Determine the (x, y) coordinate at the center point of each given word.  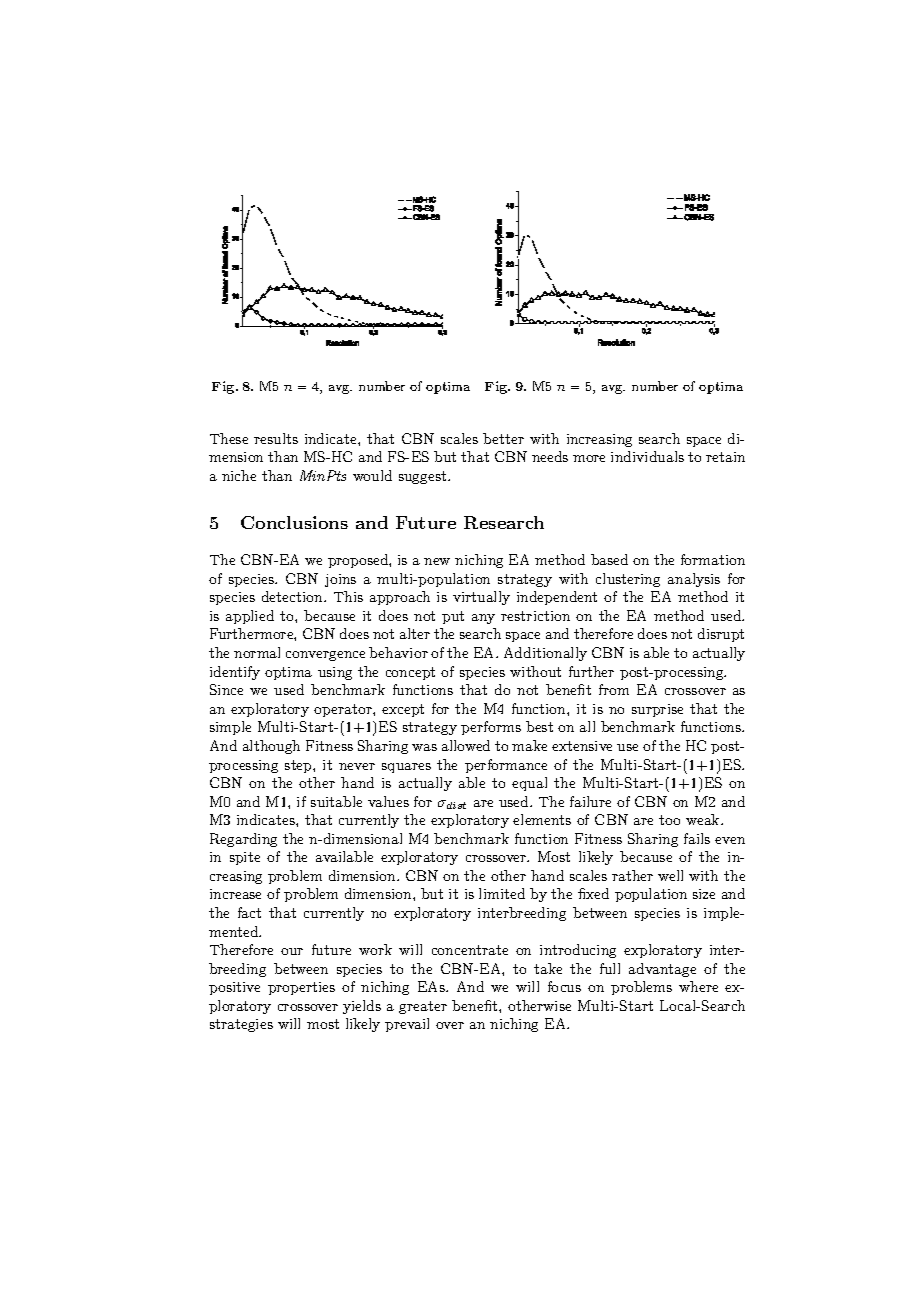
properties (301, 988)
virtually (481, 598)
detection (293, 596)
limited (502, 893)
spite (245, 858)
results (276, 438)
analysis (694, 580)
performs (491, 728)
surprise (657, 710)
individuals (647, 456)
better (503, 438)
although (271, 747)
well (670, 875)
